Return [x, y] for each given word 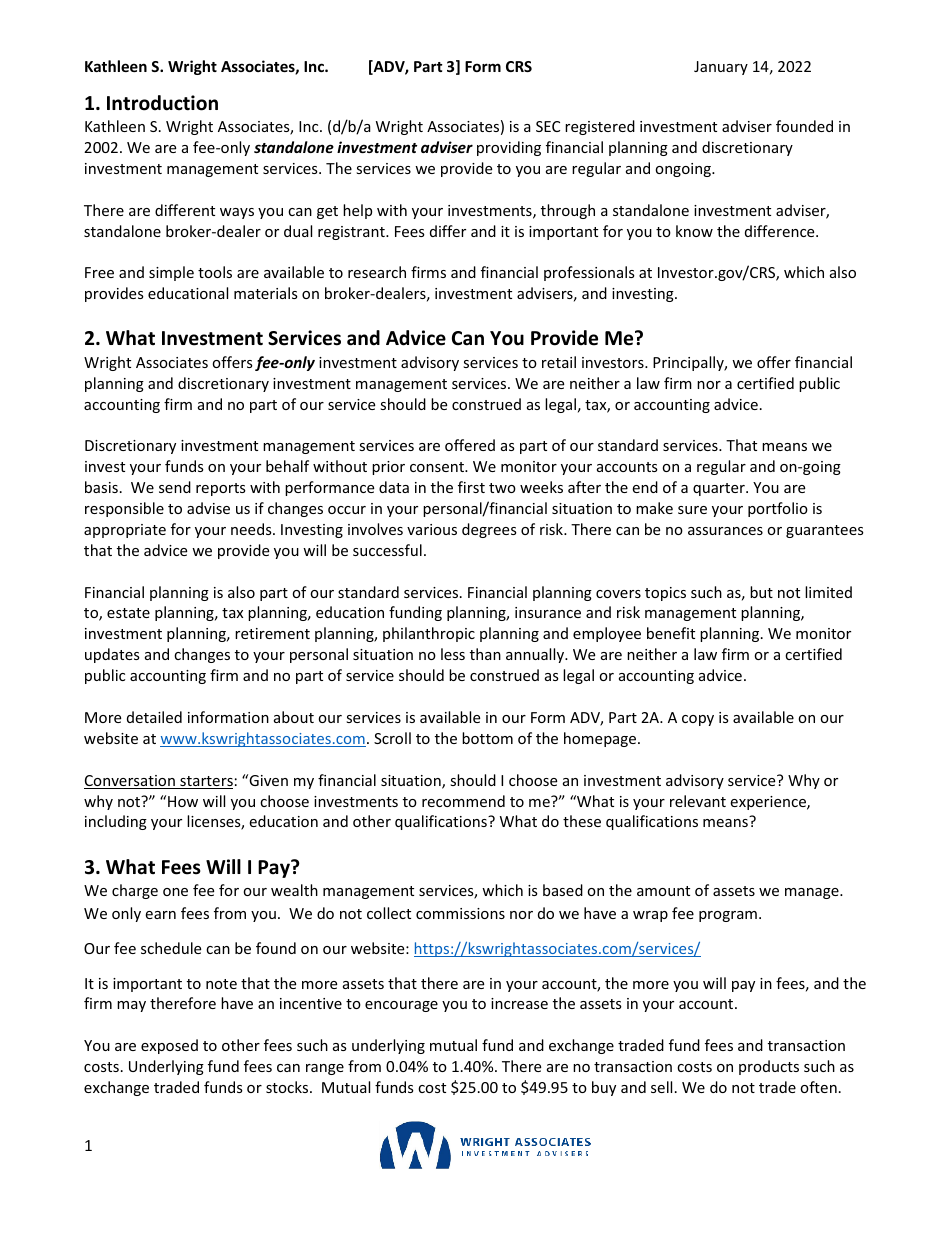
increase [519, 1003]
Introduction [162, 103]
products [769, 1067]
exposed [169, 1046]
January [721, 68]
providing [509, 148]
